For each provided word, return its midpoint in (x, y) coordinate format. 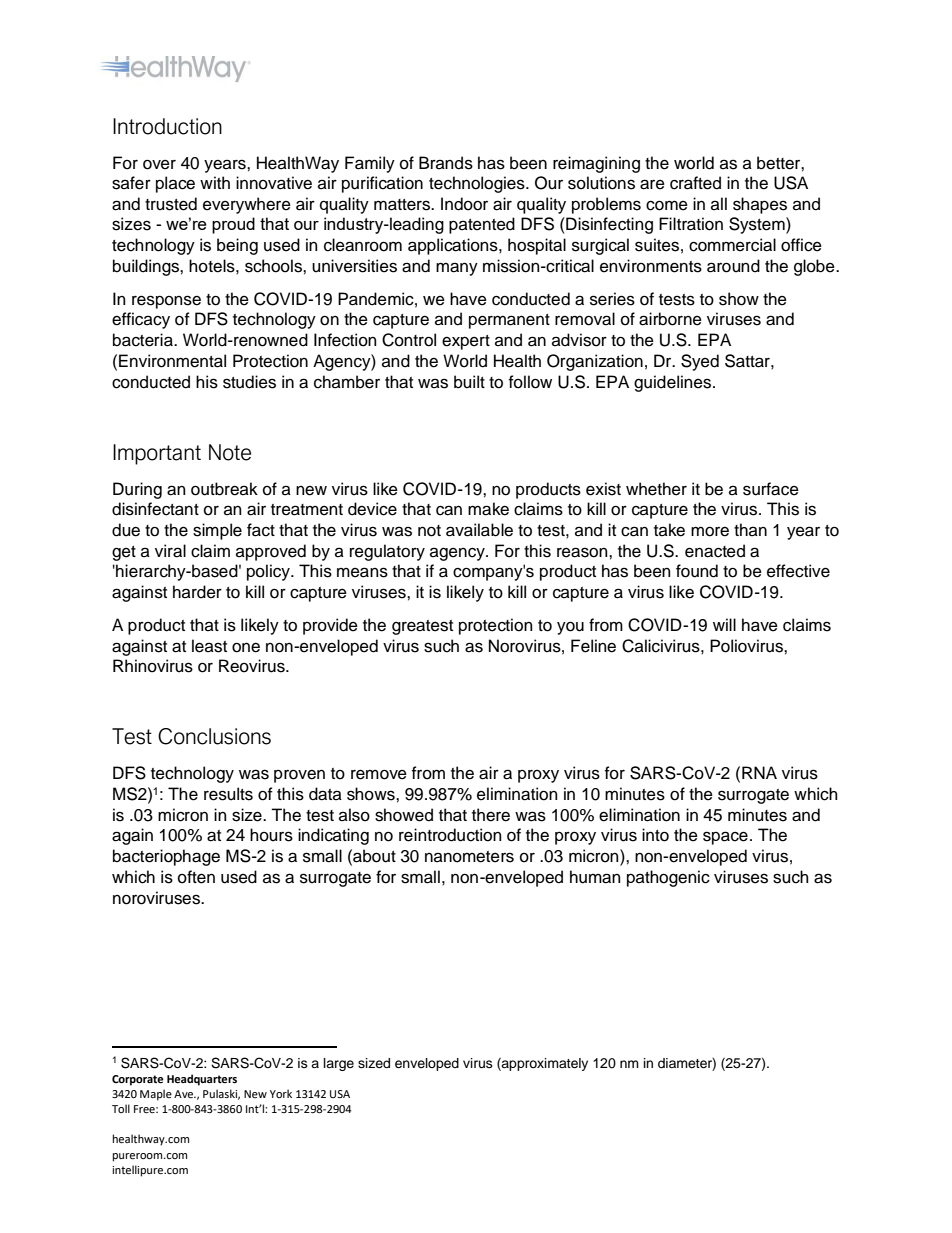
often (196, 877)
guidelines (674, 383)
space (725, 838)
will (724, 624)
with (215, 182)
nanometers (469, 857)
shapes (760, 205)
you (570, 628)
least (209, 646)
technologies (478, 184)
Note (230, 452)
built (469, 382)
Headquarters (202, 1080)
